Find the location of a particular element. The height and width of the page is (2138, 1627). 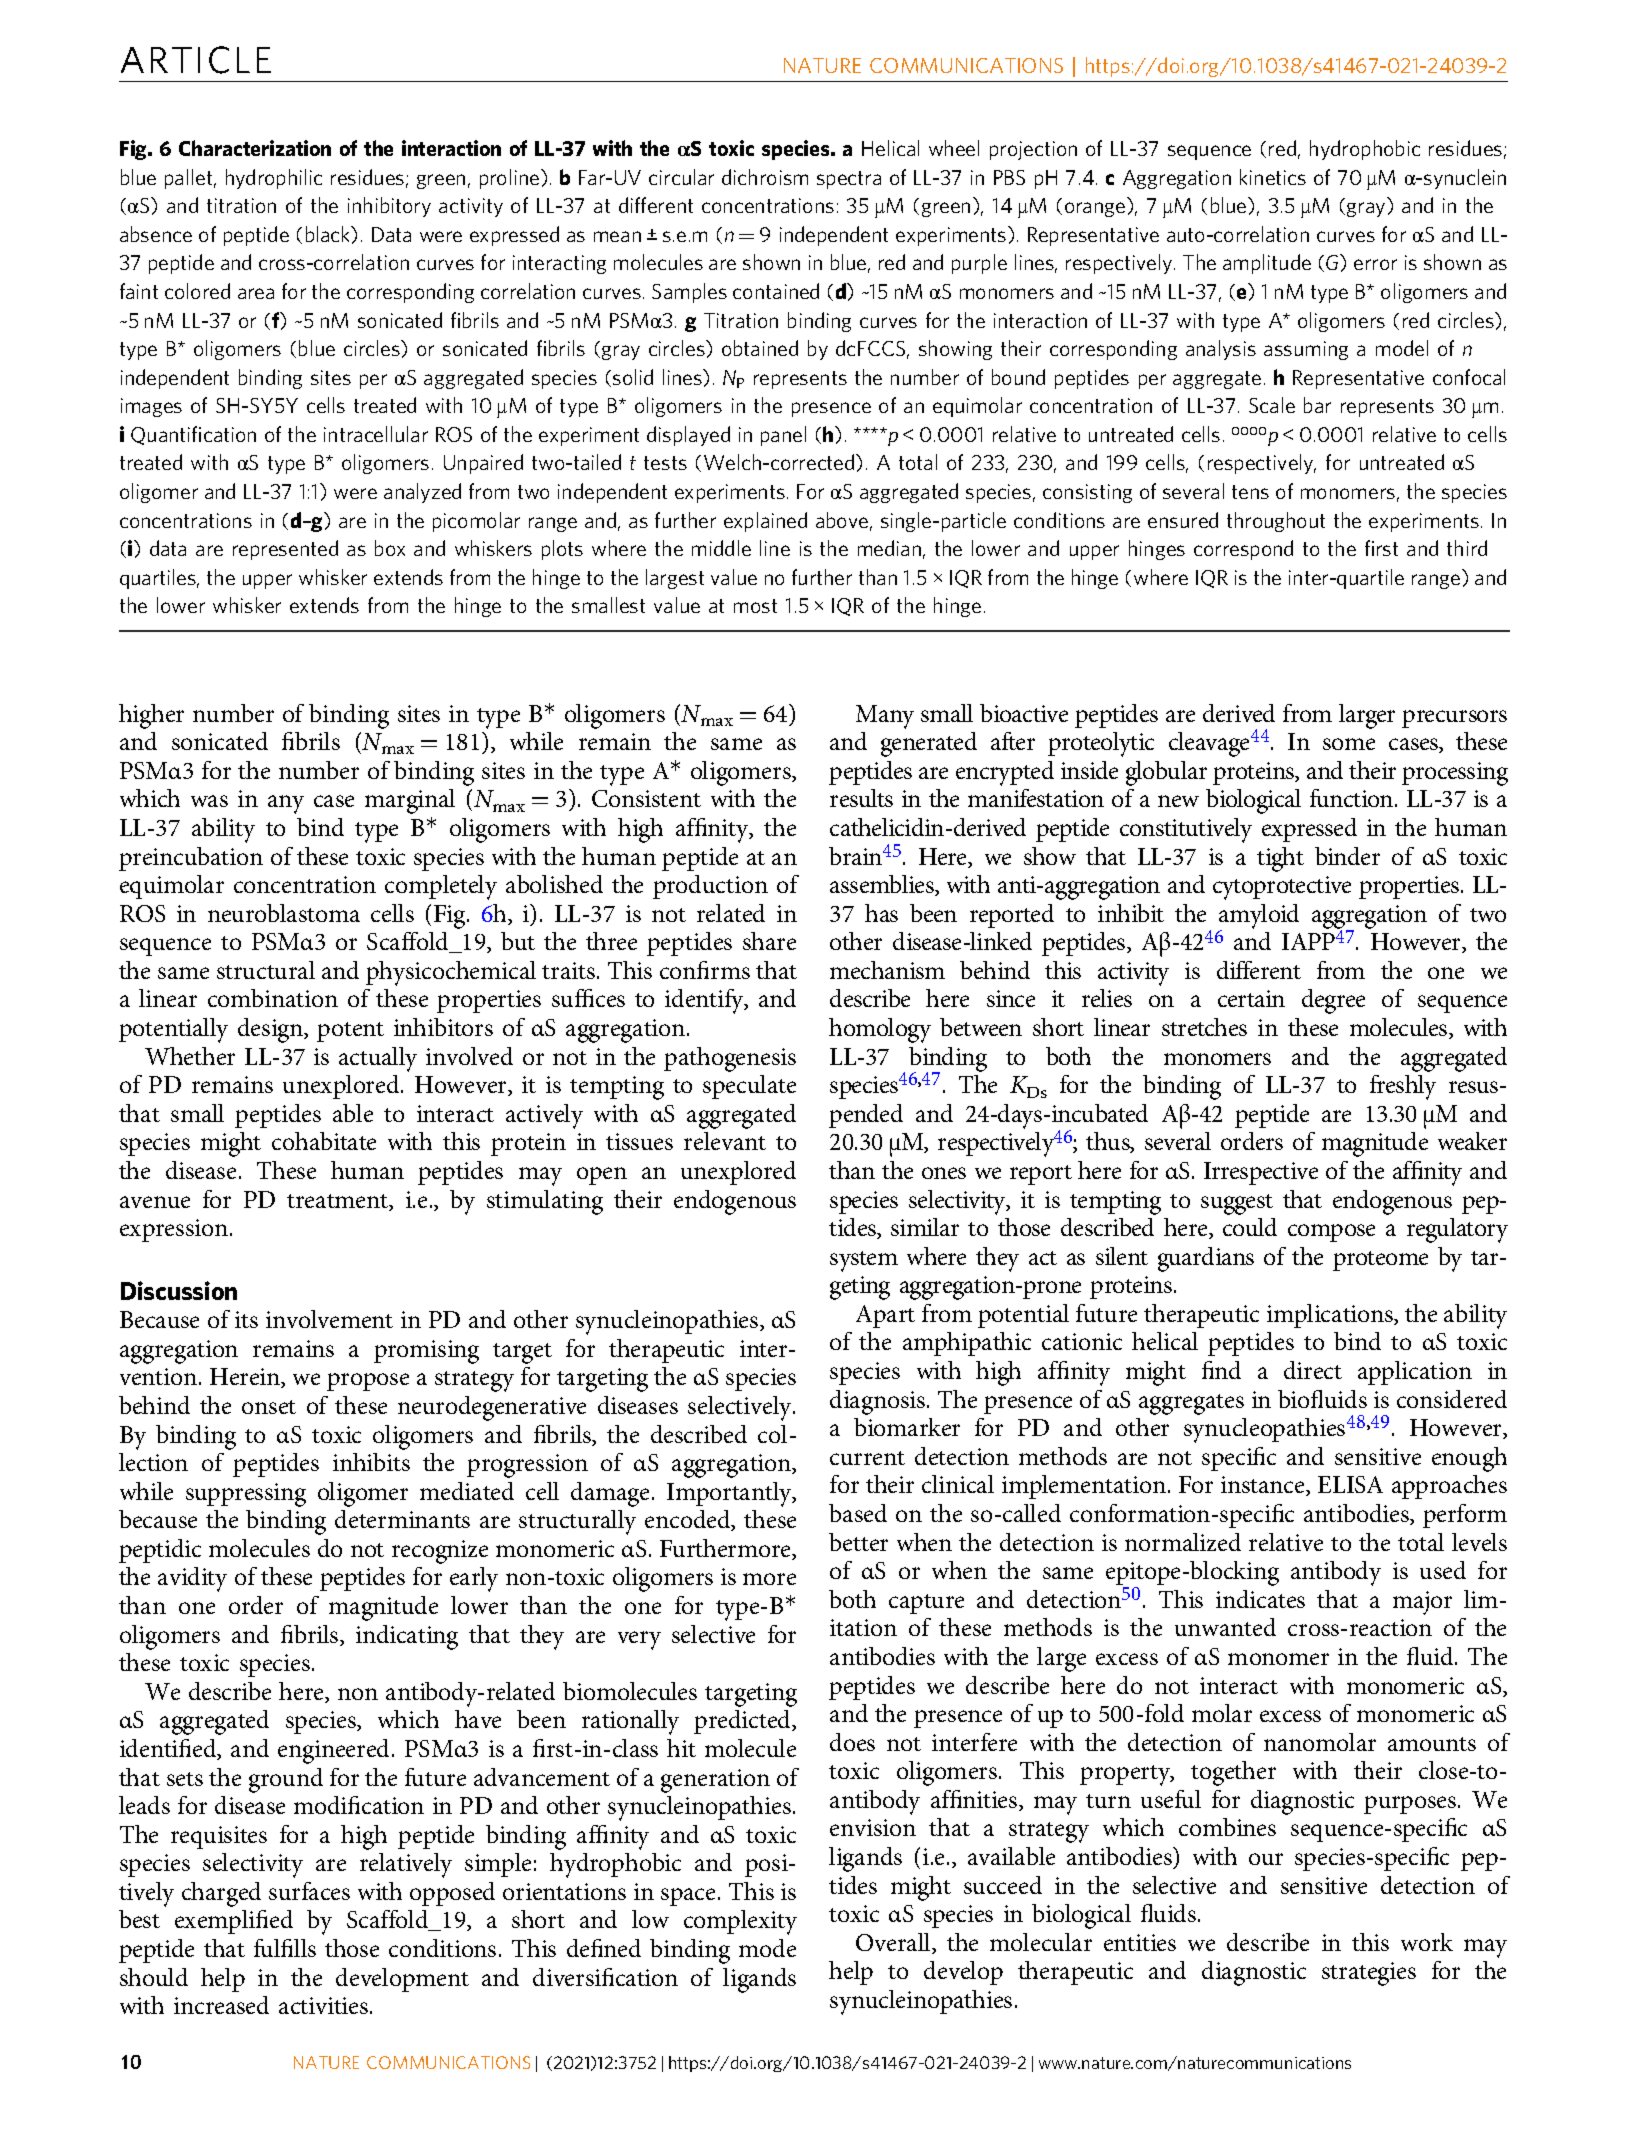

activities is located at coordinates (325, 2005).
